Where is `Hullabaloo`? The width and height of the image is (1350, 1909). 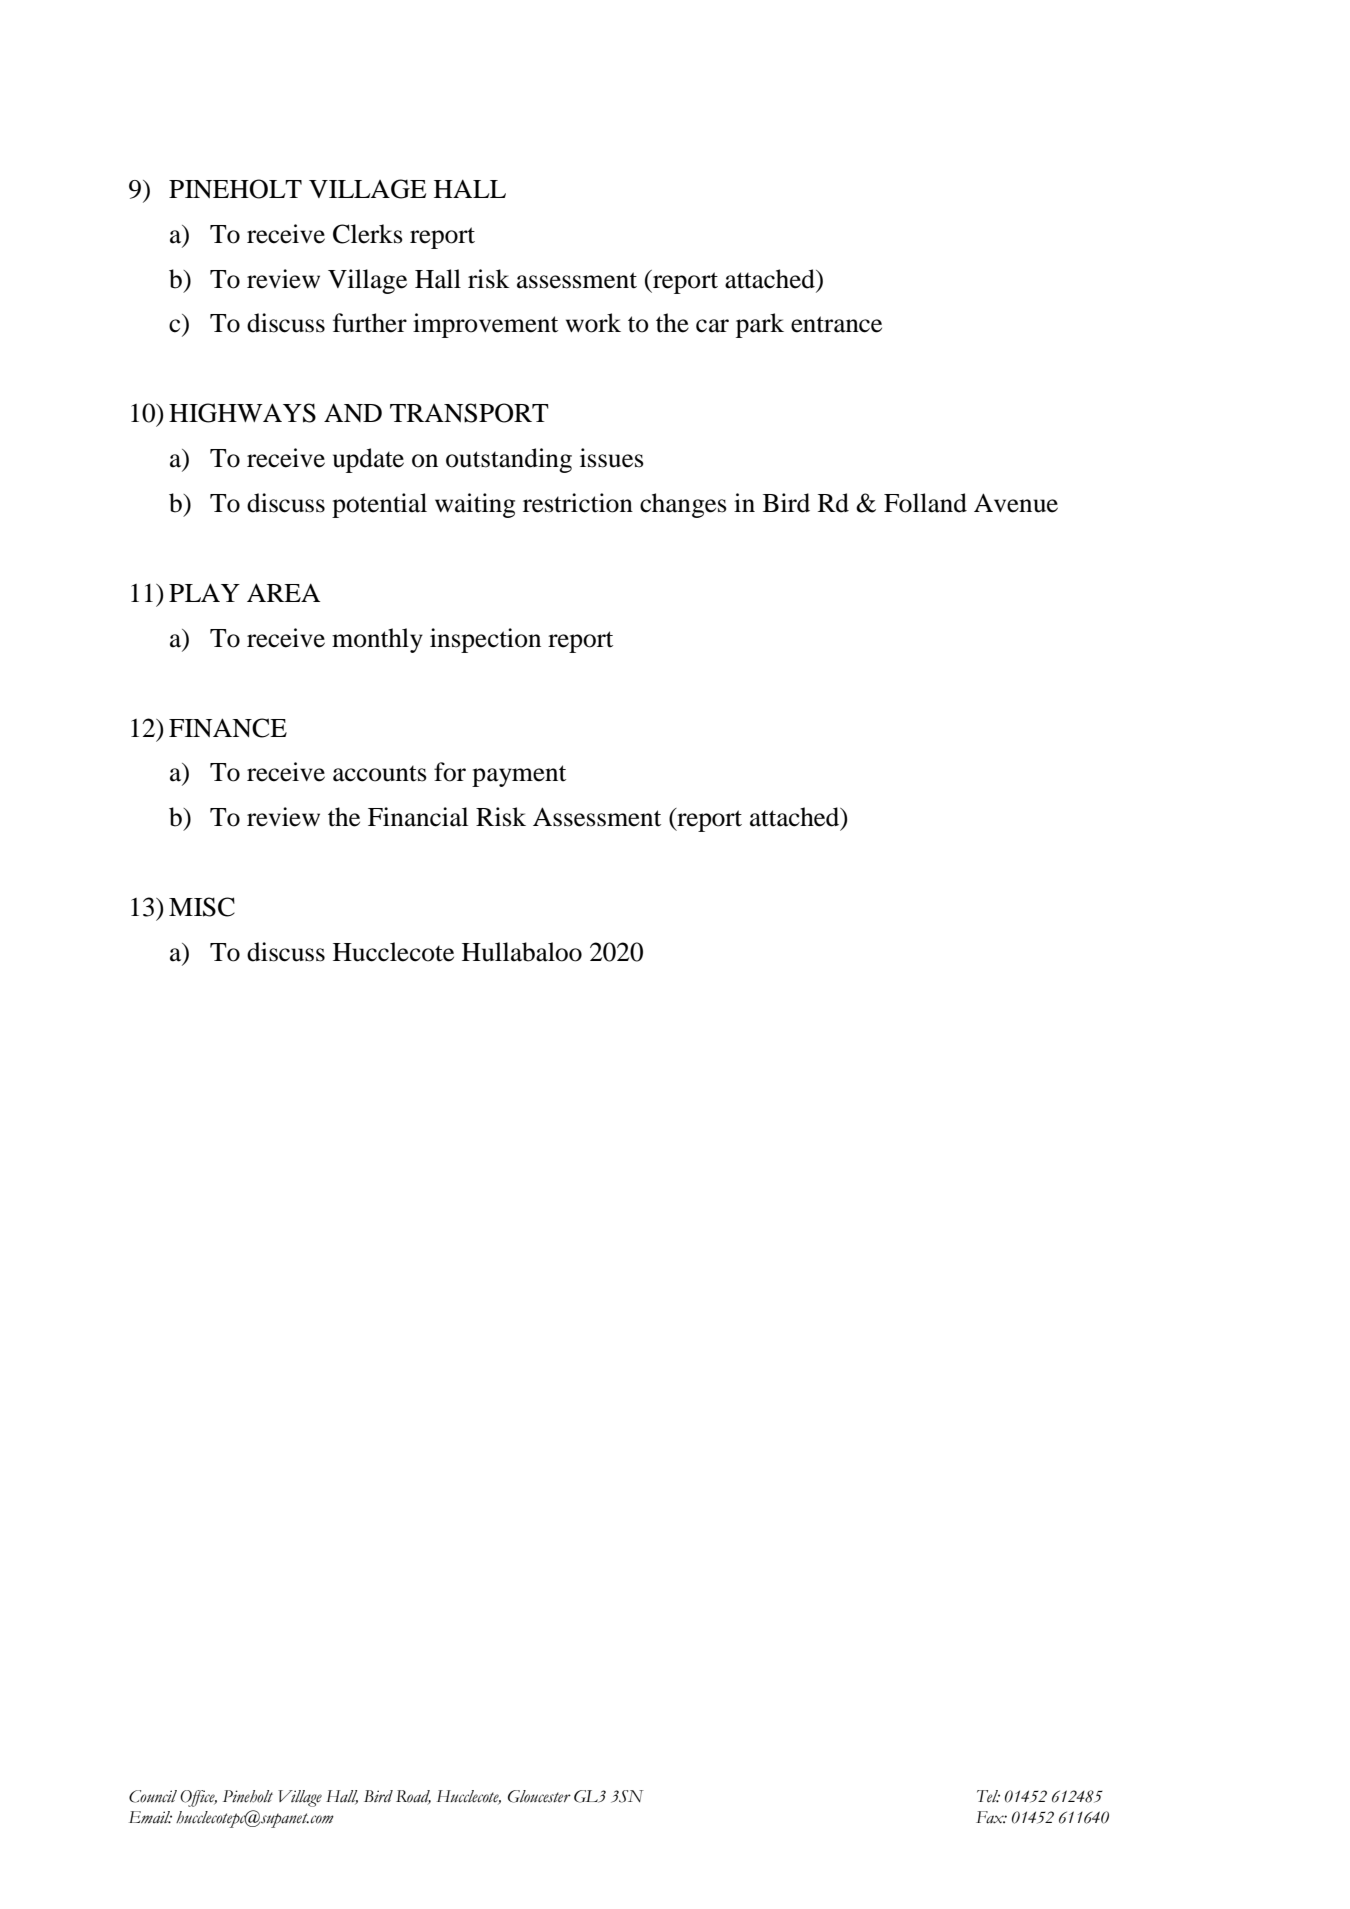 Hullabaloo is located at coordinates (522, 952).
